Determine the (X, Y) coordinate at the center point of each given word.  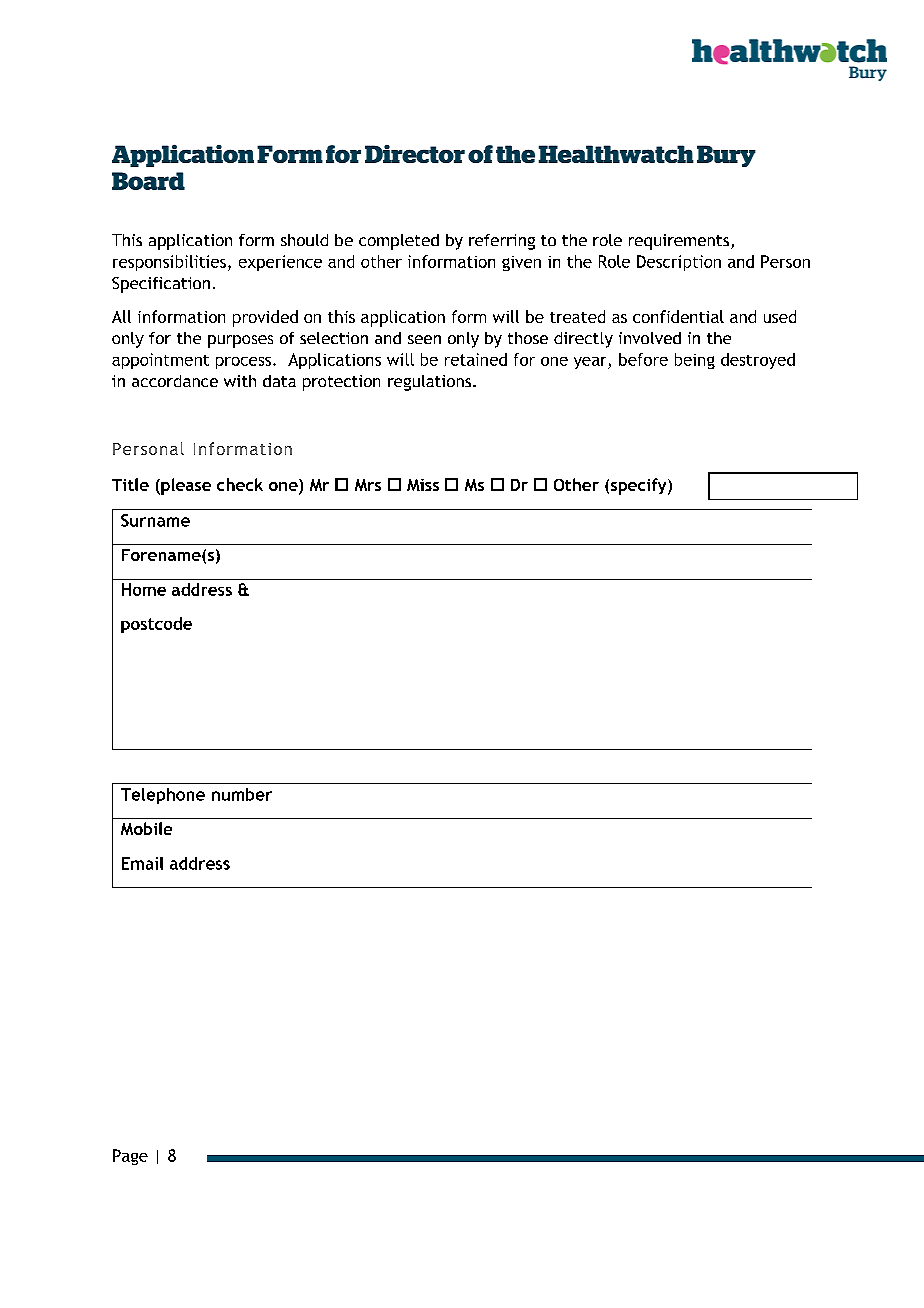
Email (142, 863)
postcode (156, 625)
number (242, 794)
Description (679, 263)
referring (502, 242)
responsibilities (169, 263)
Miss (423, 485)
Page (130, 1157)
